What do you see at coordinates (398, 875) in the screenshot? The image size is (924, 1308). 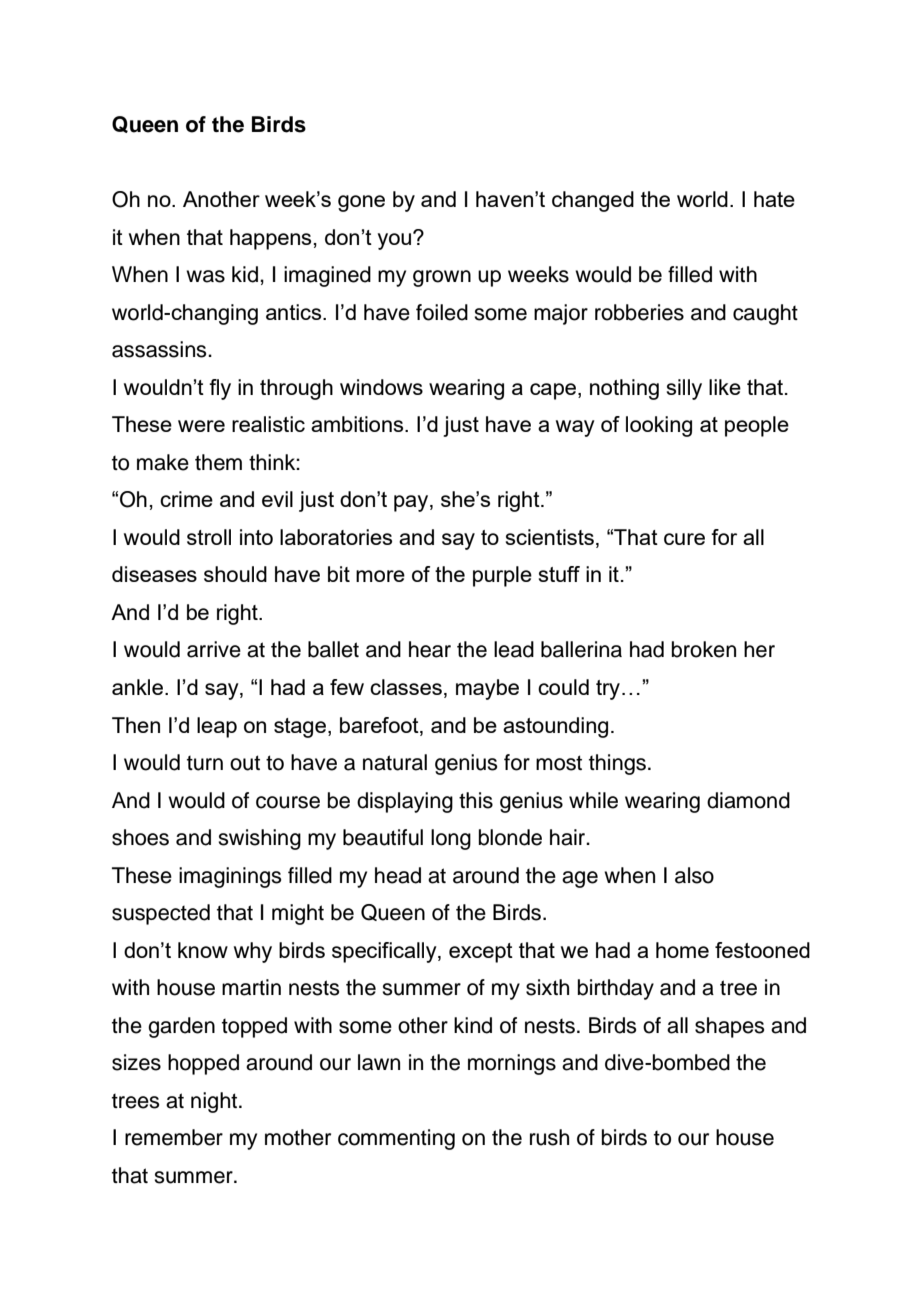 I see `head` at bounding box center [398, 875].
